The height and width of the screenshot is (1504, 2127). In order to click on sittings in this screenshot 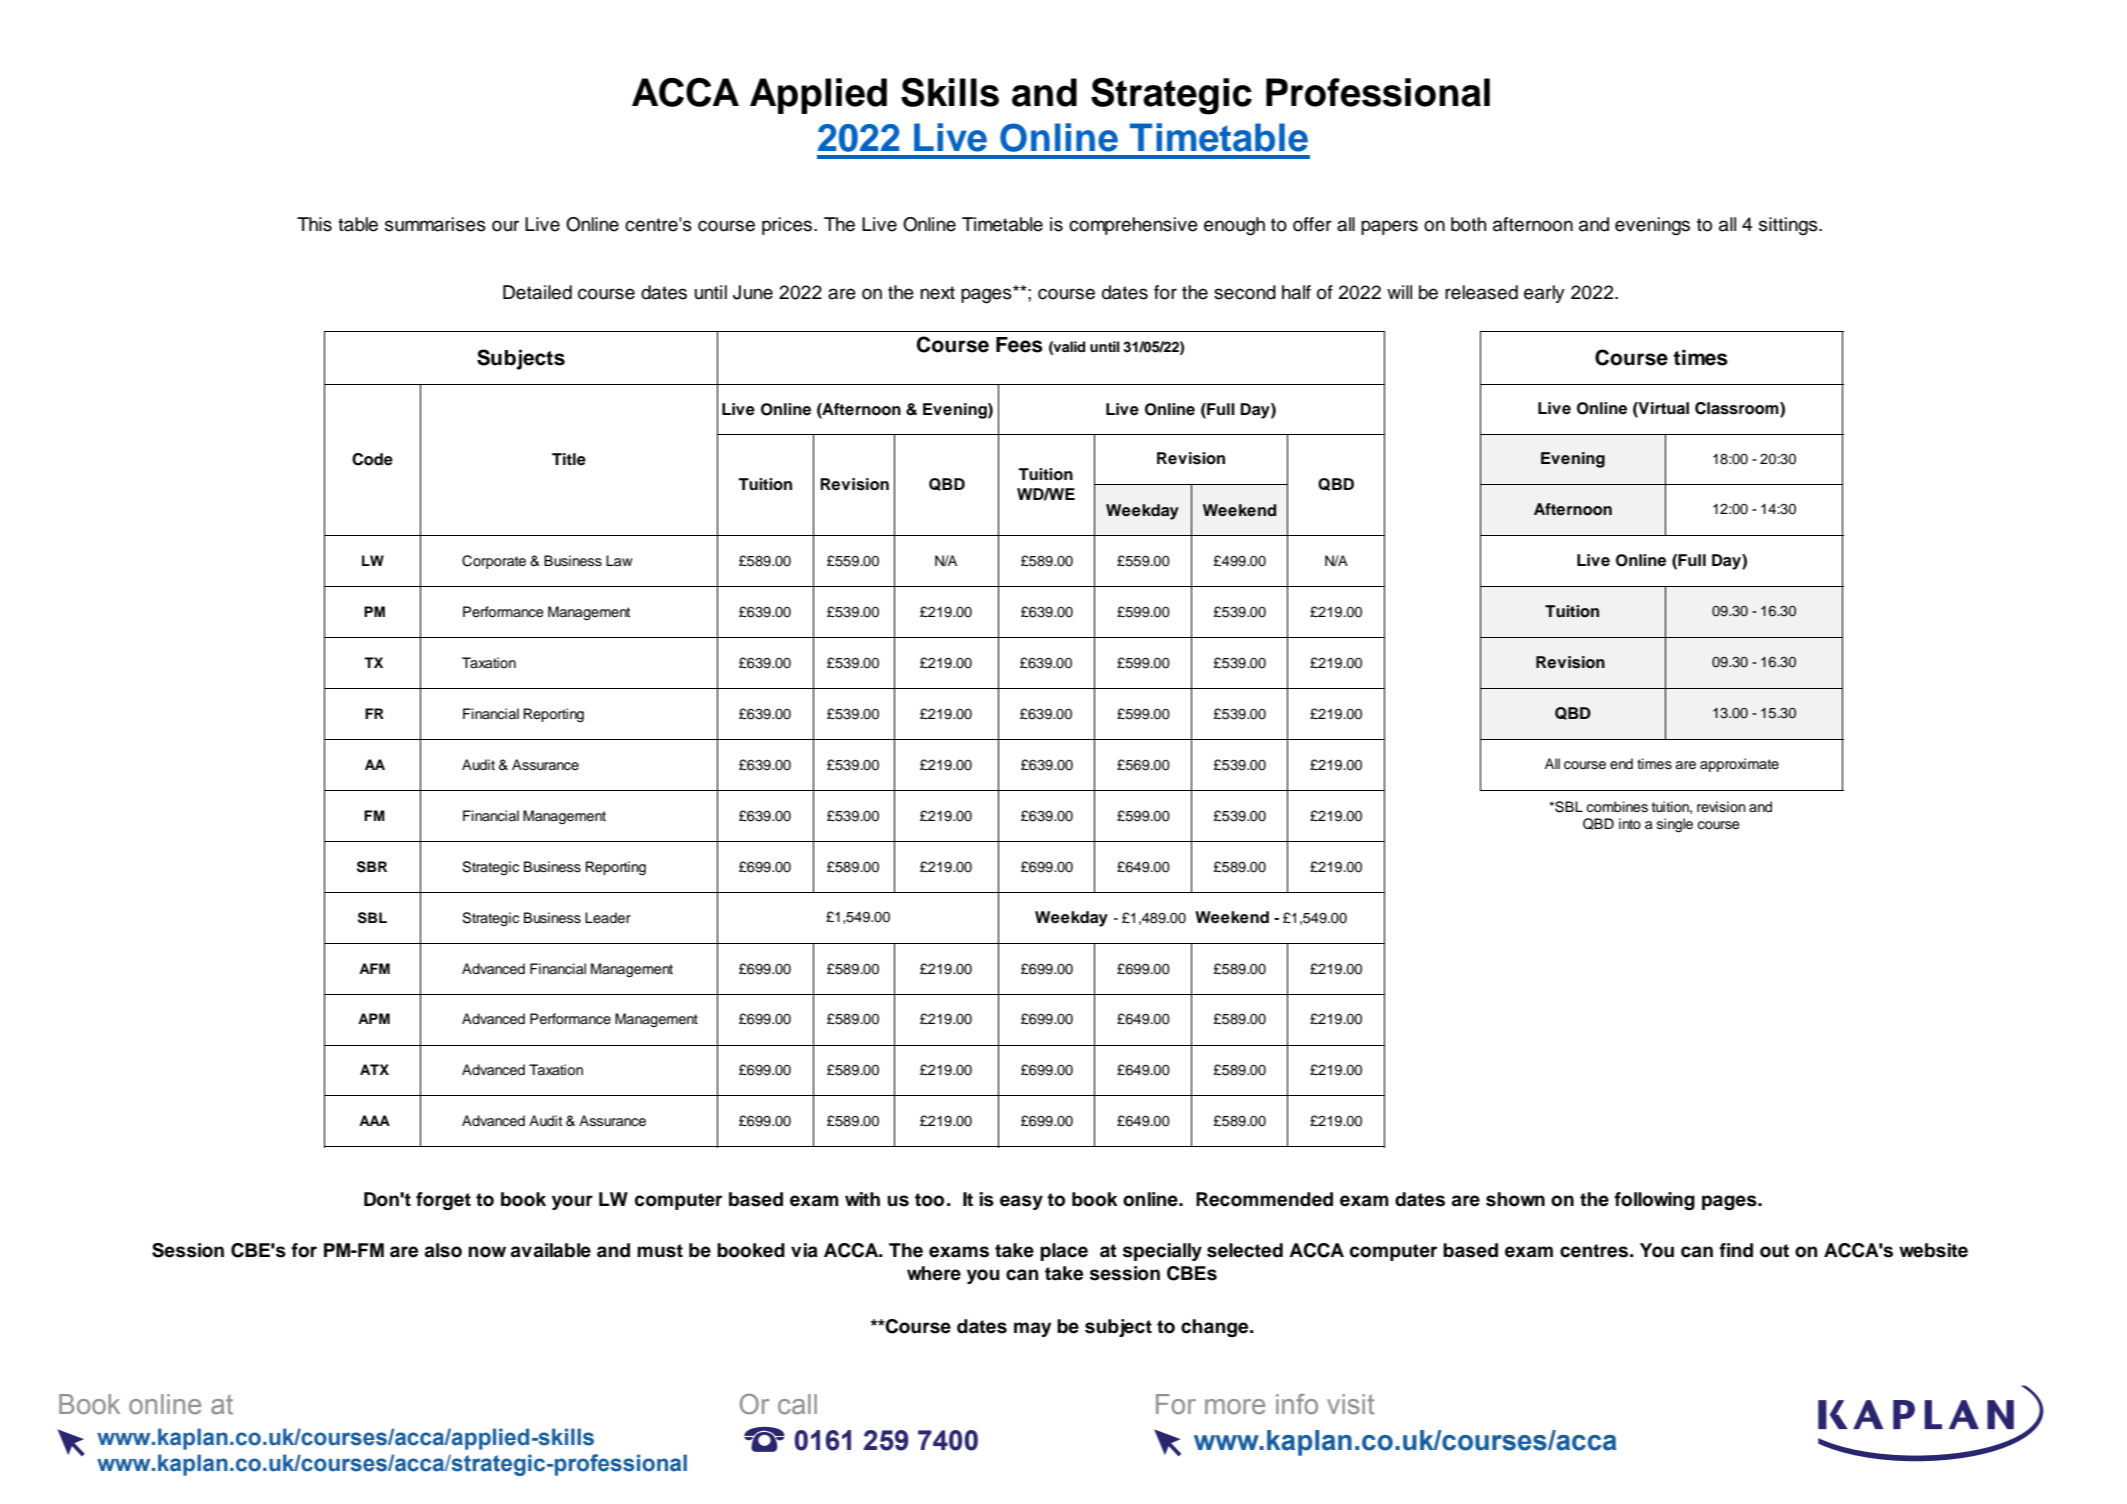, I will do `click(1789, 226)`.
